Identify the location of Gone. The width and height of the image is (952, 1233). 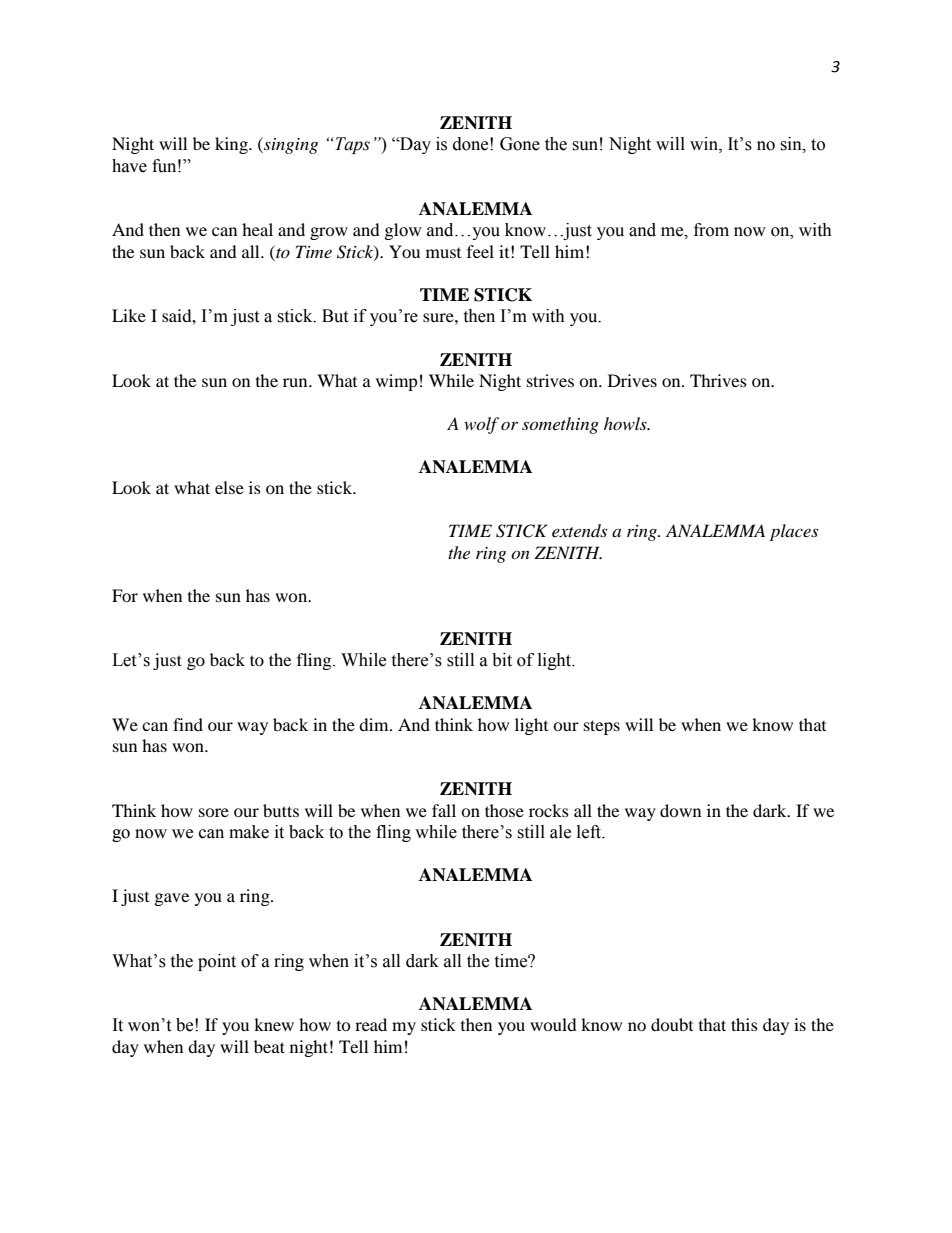
(520, 144).
